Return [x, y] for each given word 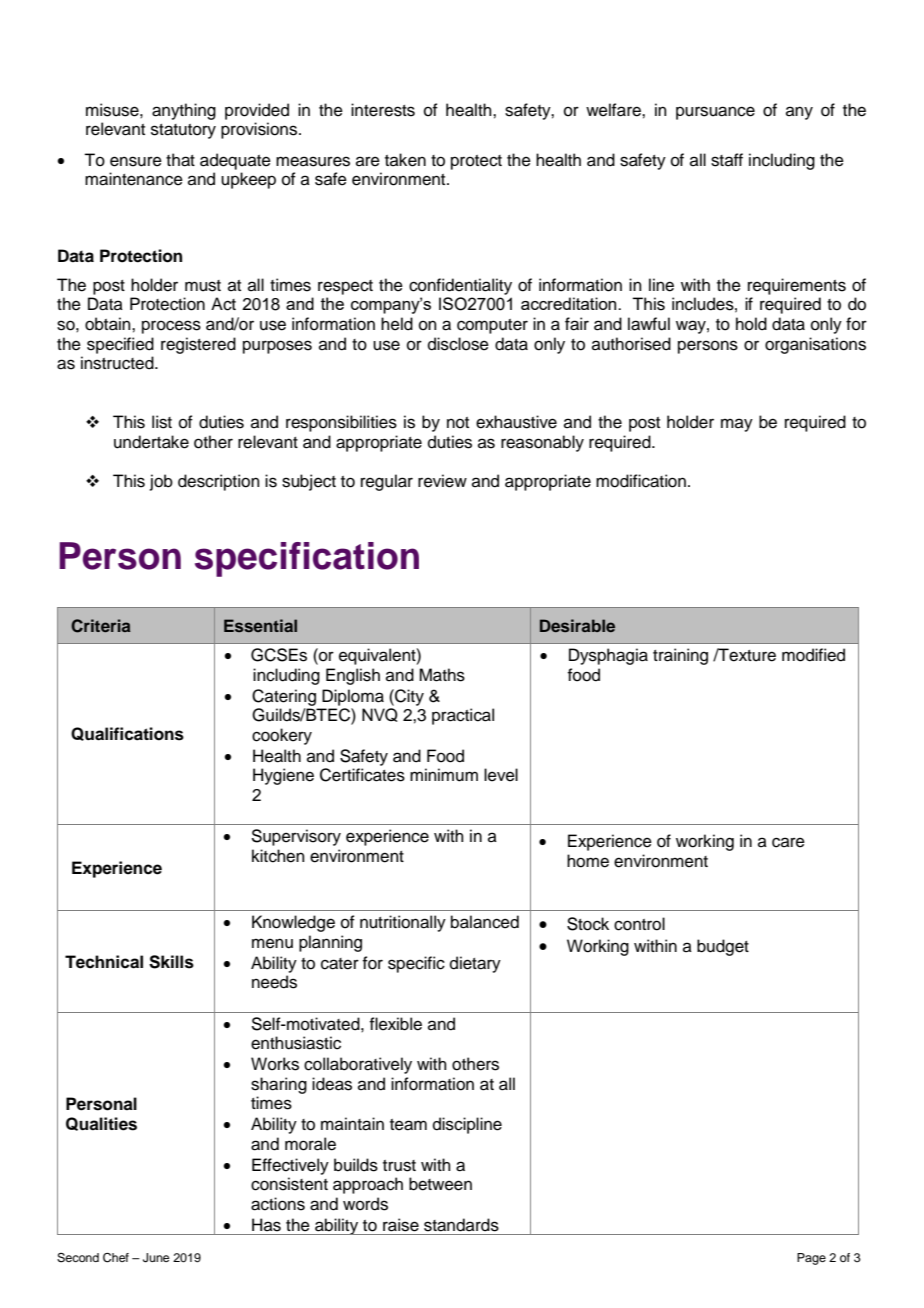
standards [461, 1225]
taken [405, 160]
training [680, 656]
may [737, 425]
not [458, 423]
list [162, 422]
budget [723, 947]
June [156, 1258]
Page [811, 1259]
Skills [171, 962]
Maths [442, 675]
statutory [183, 131]
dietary [475, 964]
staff [727, 160]
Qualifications [127, 734]
